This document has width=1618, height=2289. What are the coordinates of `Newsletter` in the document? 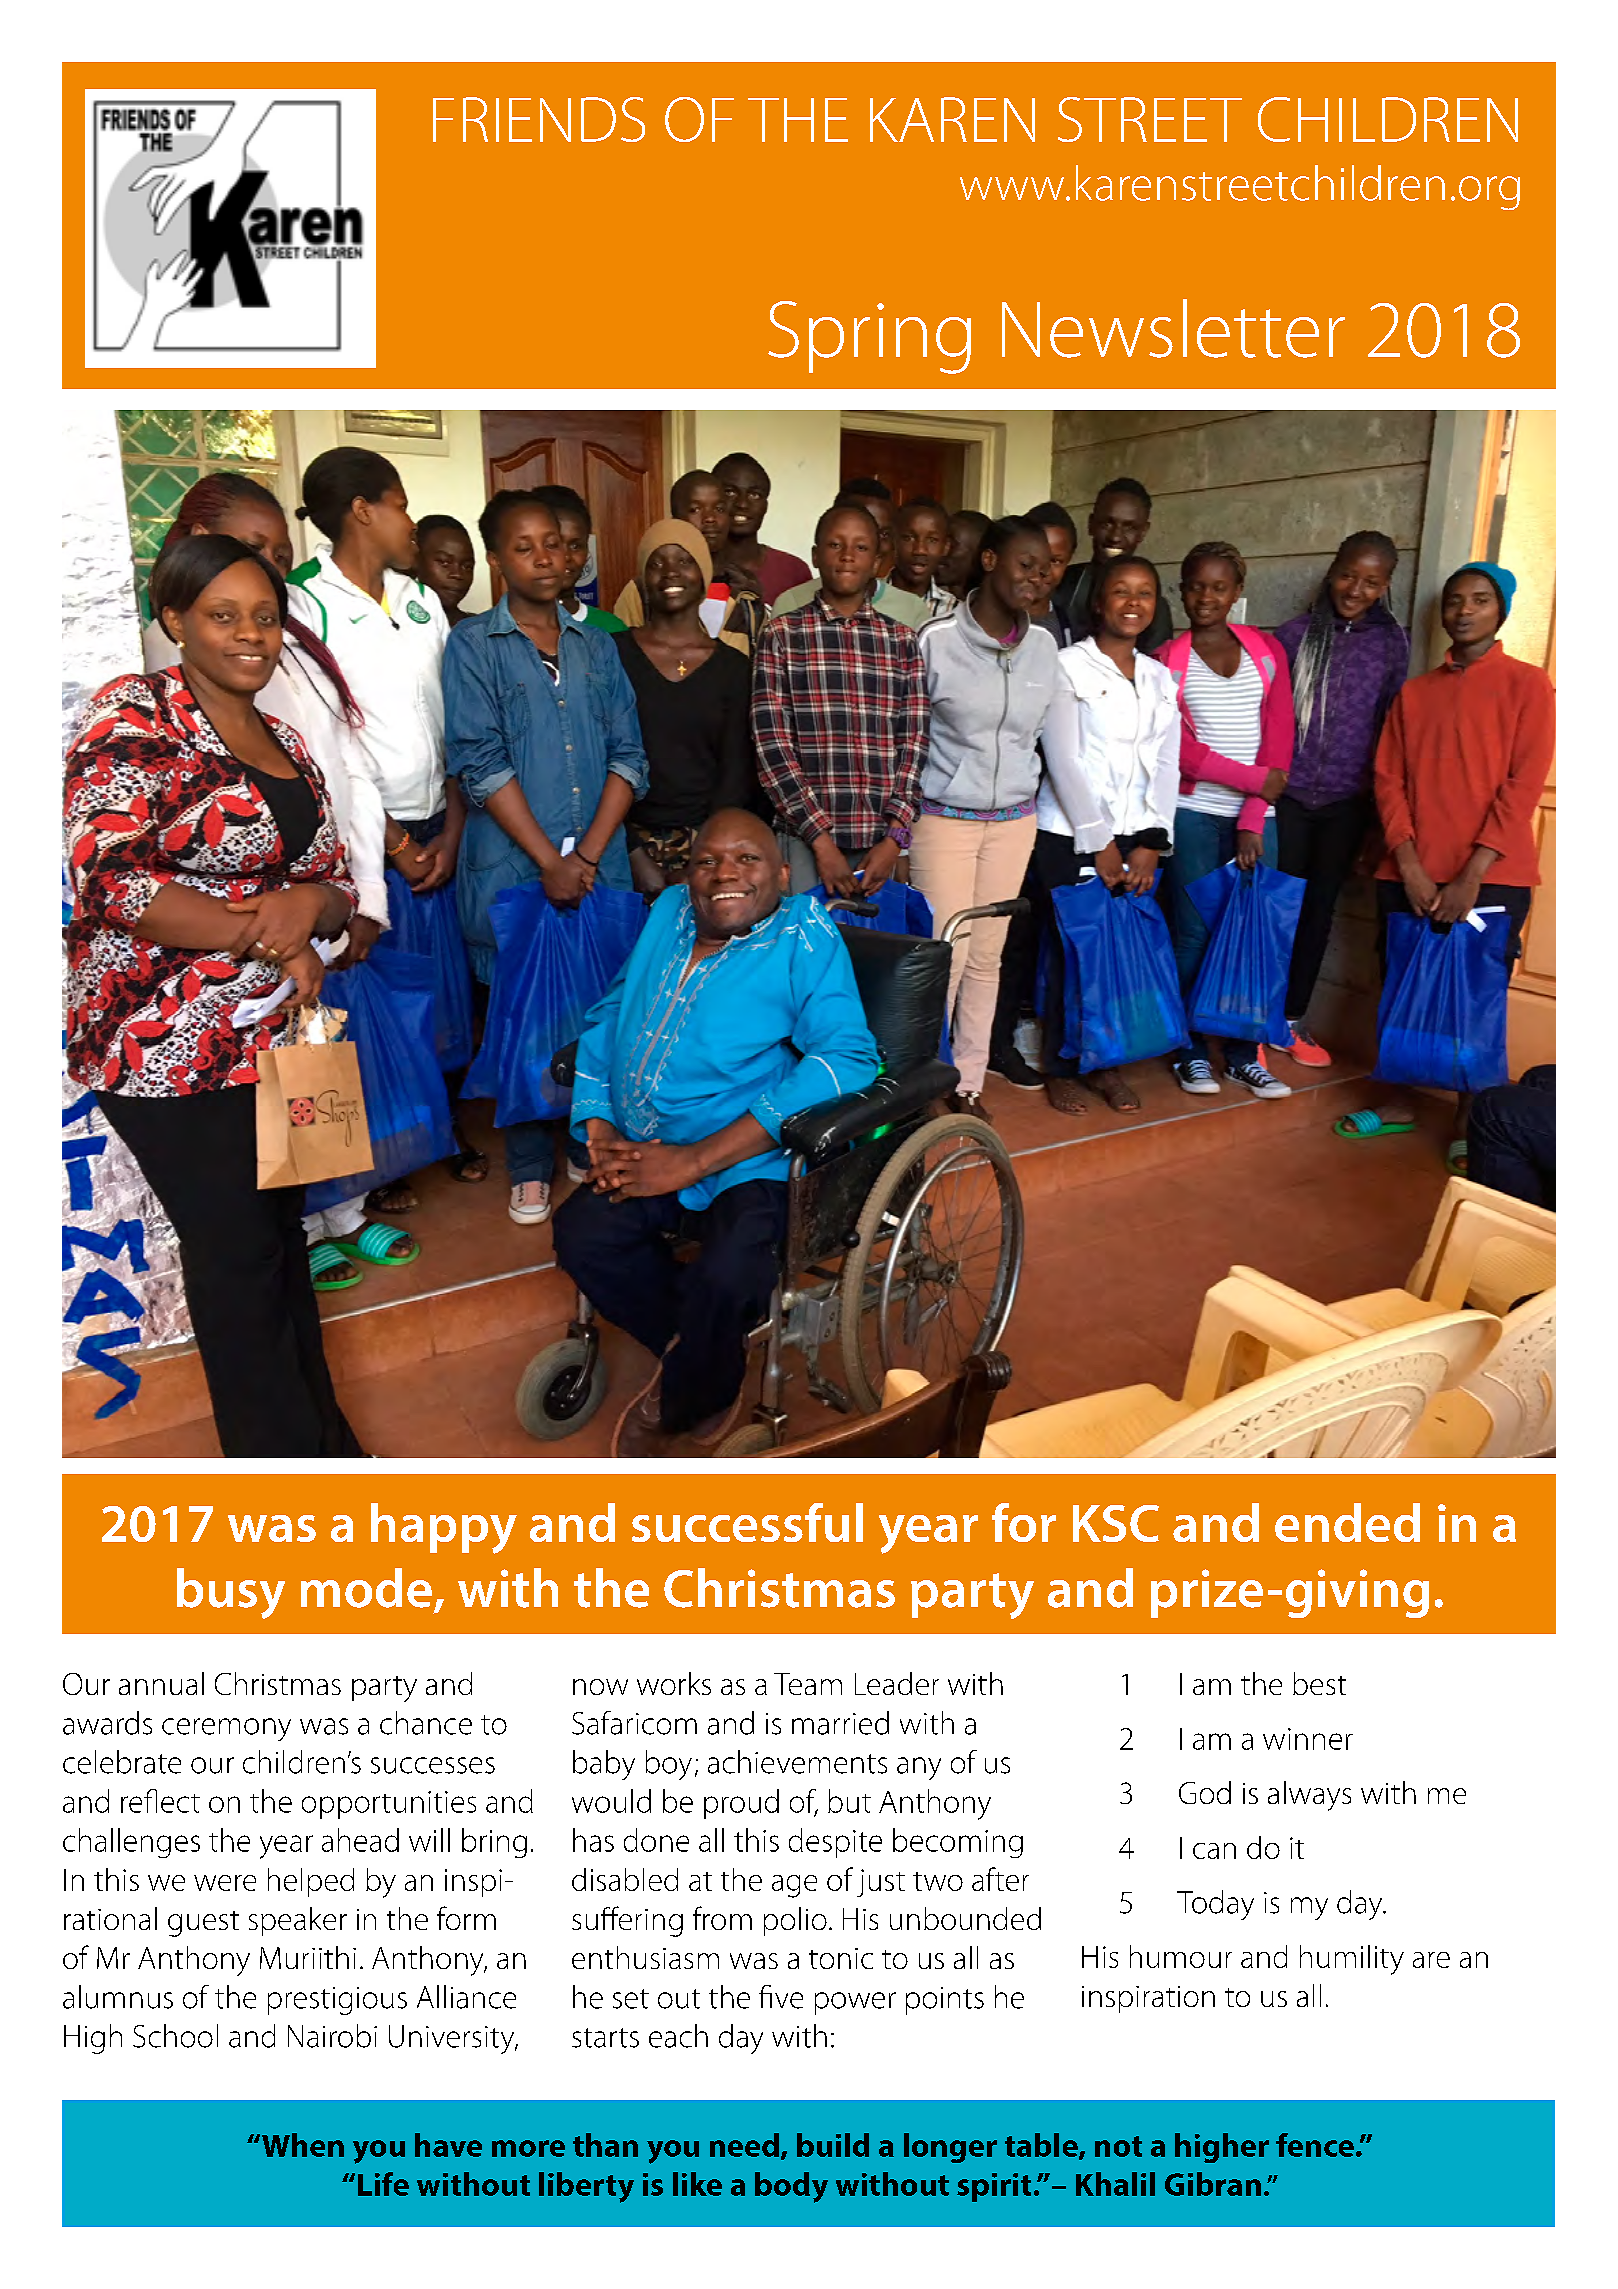 It's located at (1173, 328).
